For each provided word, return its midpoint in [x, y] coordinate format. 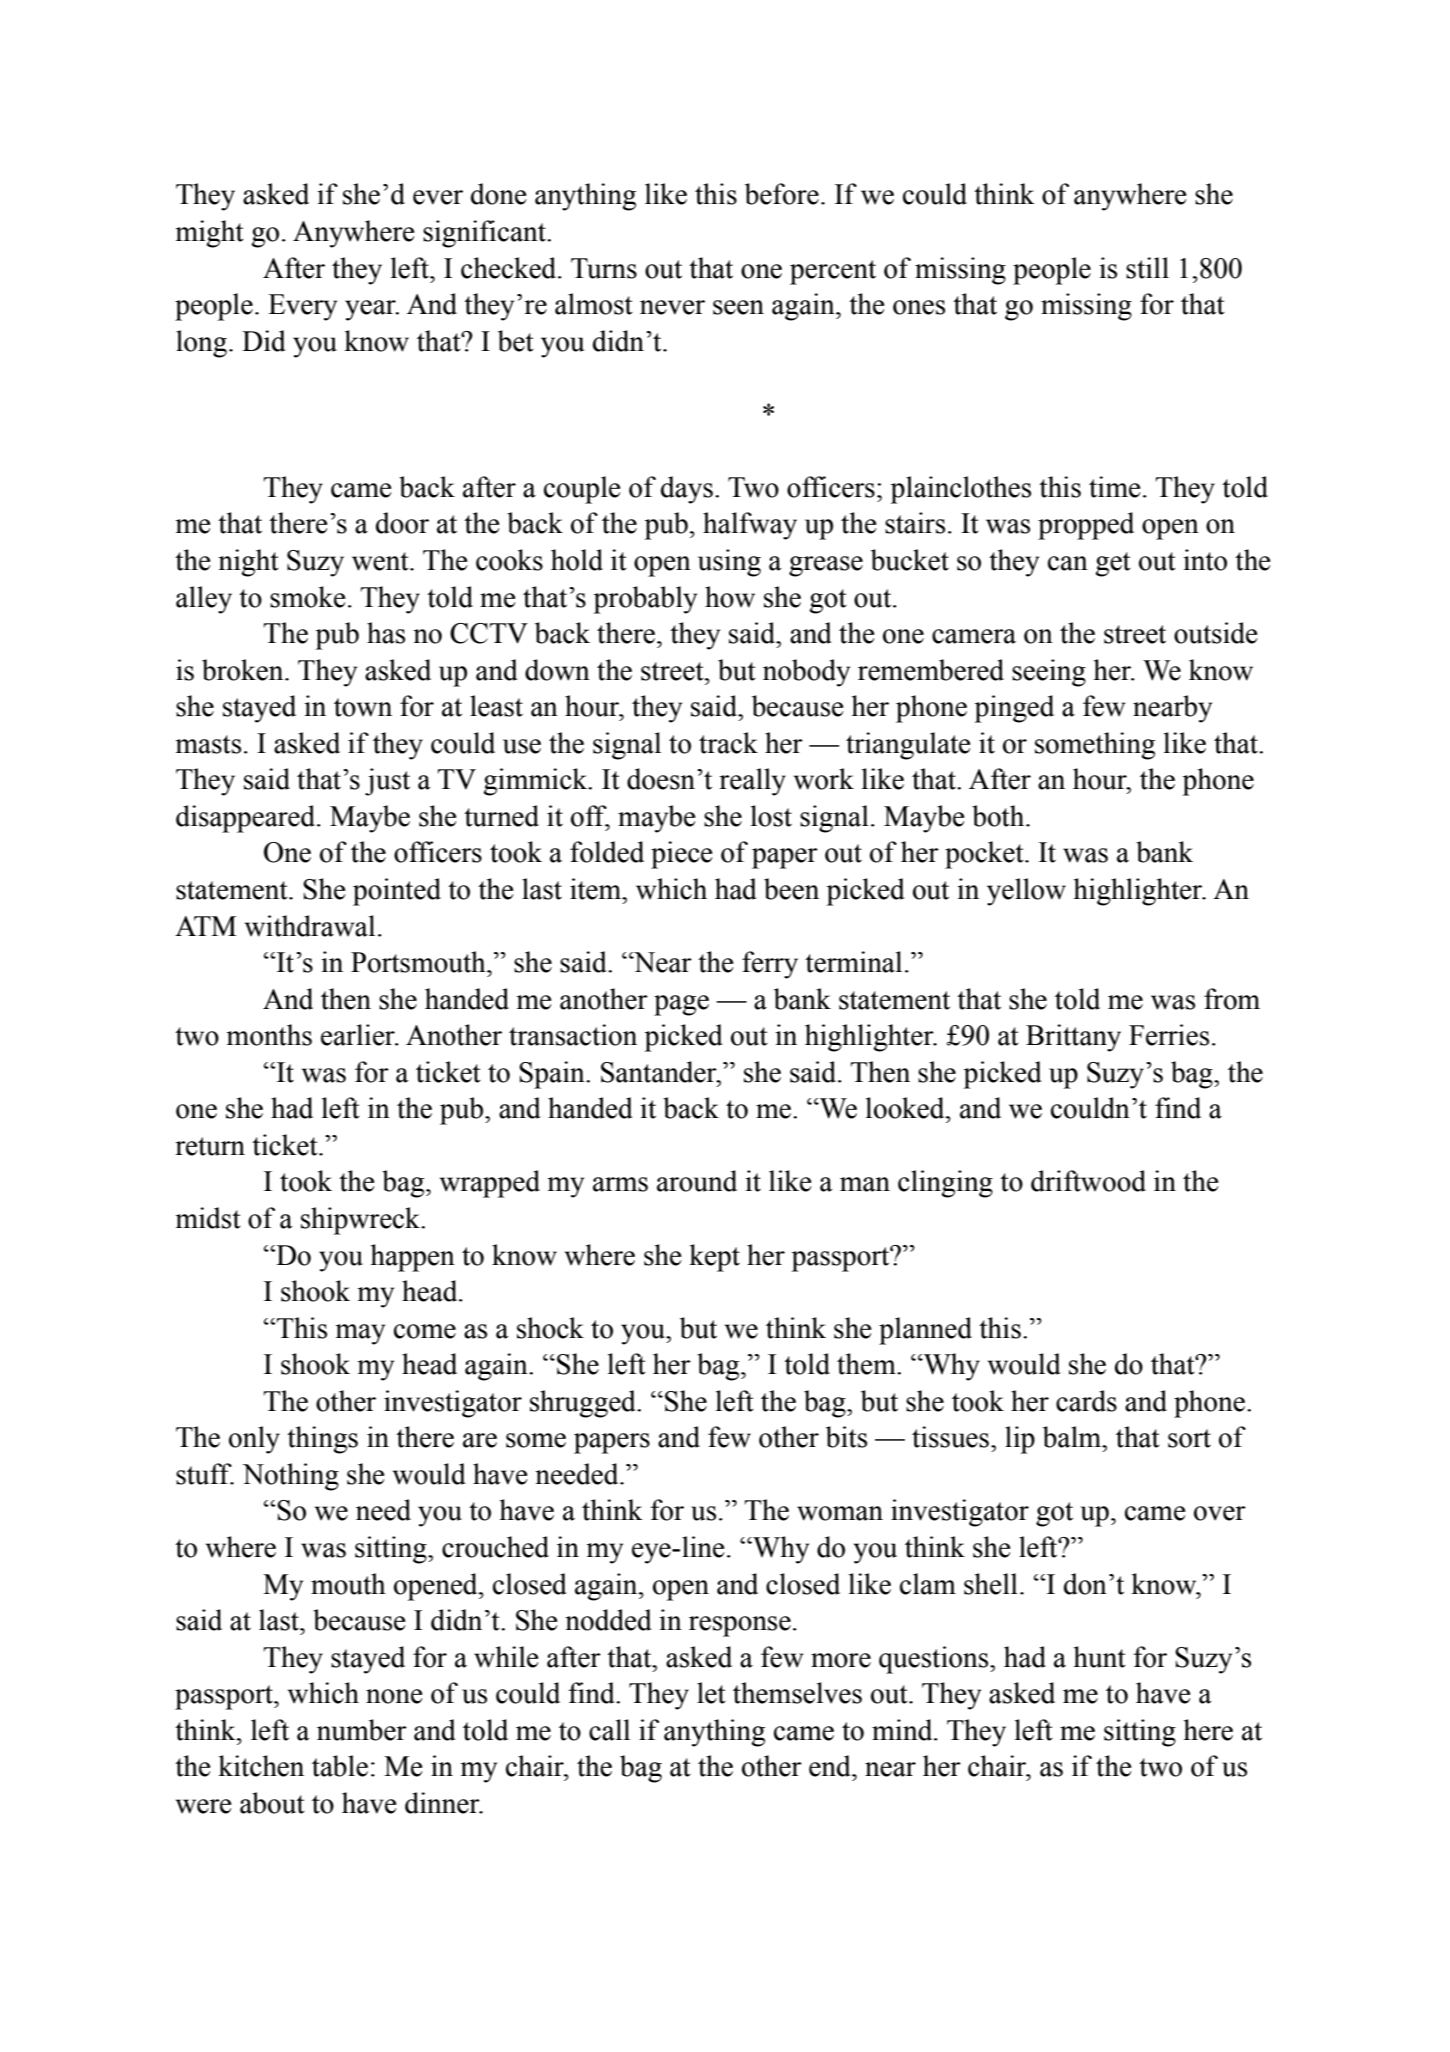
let [711, 1693]
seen [738, 307]
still [1147, 268]
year [371, 310]
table [340, 1766]
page [681, 1005]
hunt [1100, 1657]
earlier [359, 1035]
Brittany [1073, 1038]
